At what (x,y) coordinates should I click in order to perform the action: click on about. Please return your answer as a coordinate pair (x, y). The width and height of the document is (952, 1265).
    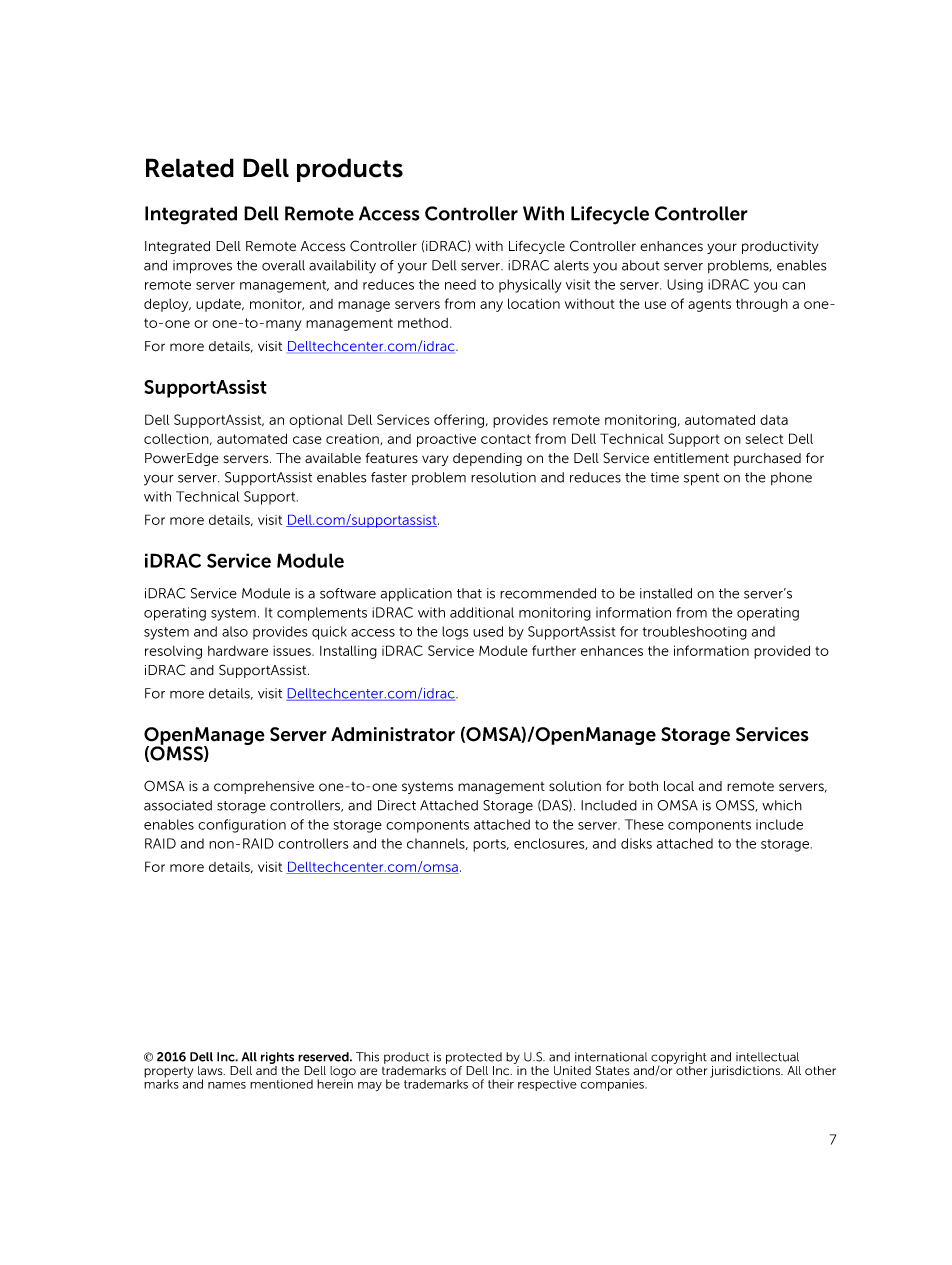
    Looking at the image, I should click on (641, 265).
